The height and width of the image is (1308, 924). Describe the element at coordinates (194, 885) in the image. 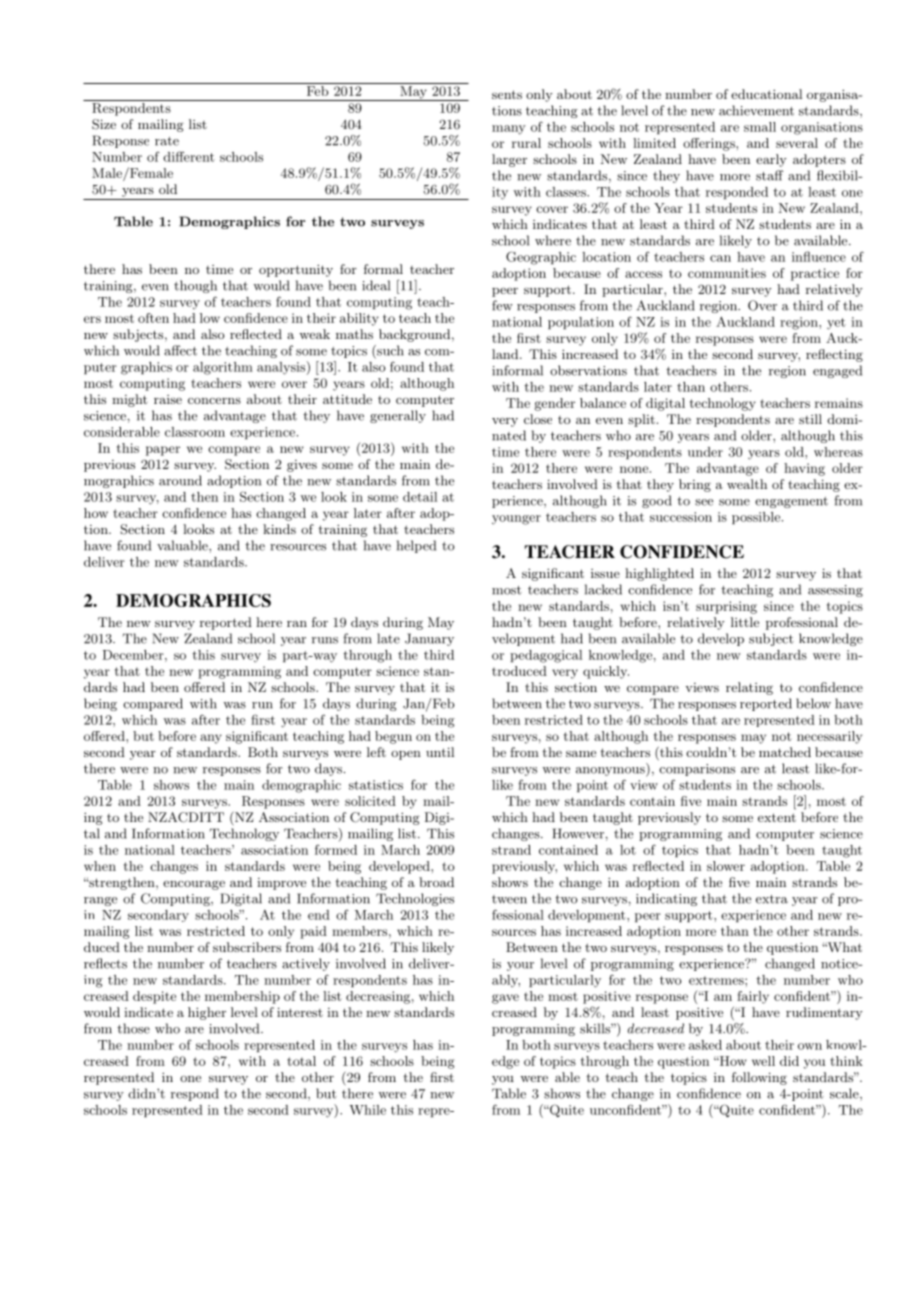

I see `encourage` at that location.
